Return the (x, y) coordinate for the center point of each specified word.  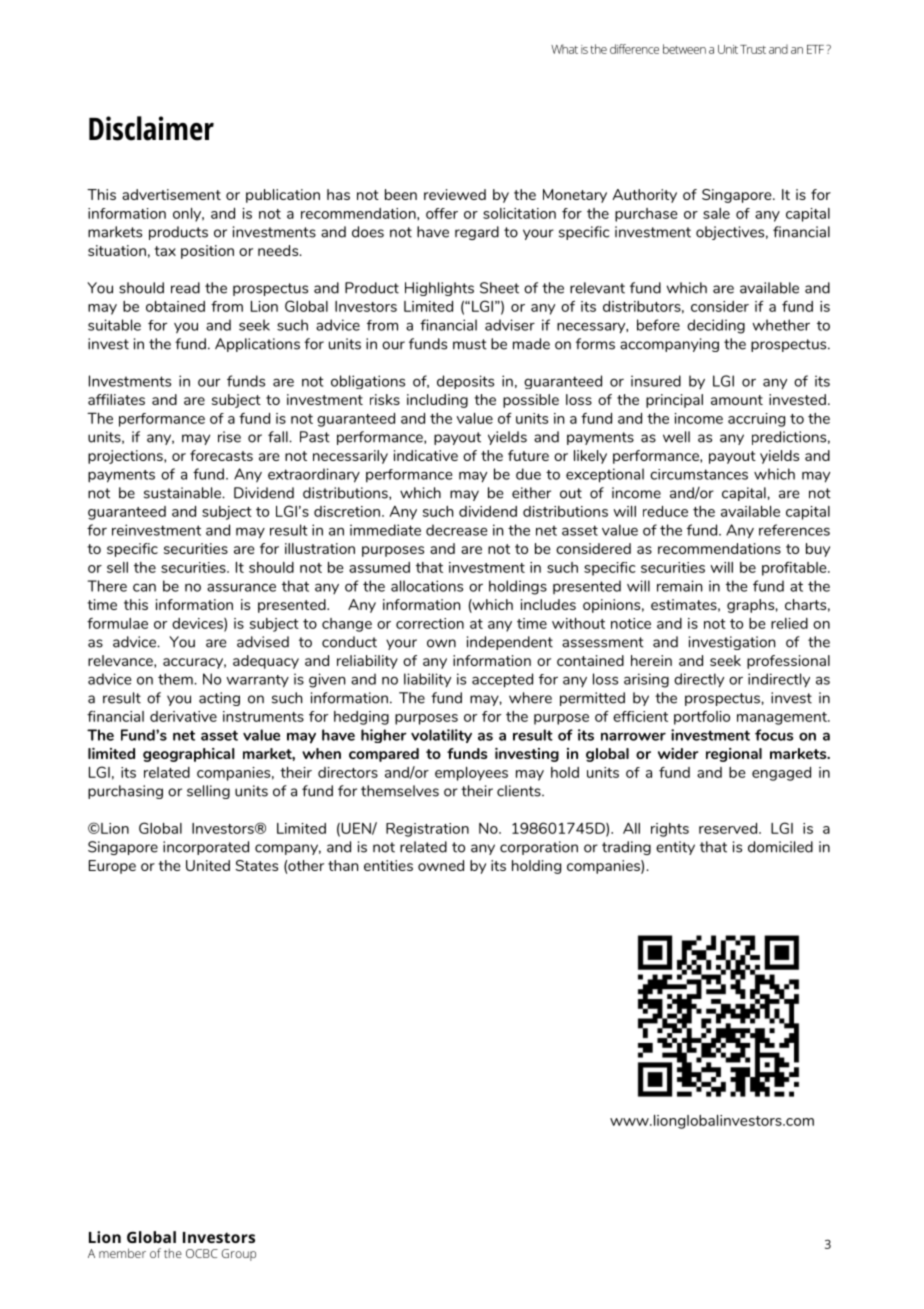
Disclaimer (151, 128)
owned (441, 865)
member (122, 1253)
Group (238, 1255)
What (564, 49)
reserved (728, 828)
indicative (426, 455)
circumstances (699, 474)
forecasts (221, 455)
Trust (753, 49)
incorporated (206, 848)
